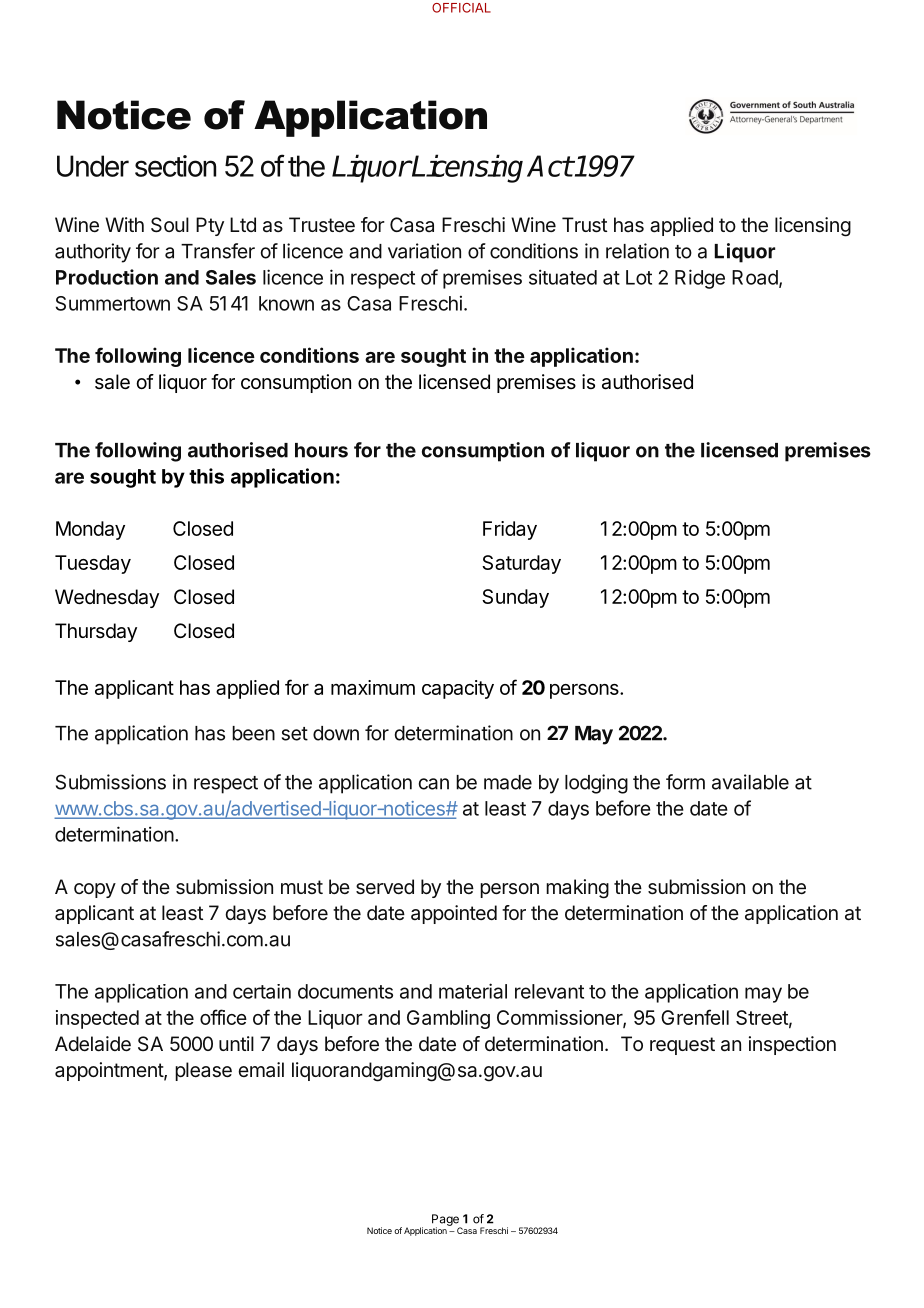  What do you see at coordinates (107, 598) in the screenshot?
I see `Wednesday` at bounding box center [107, 598].
